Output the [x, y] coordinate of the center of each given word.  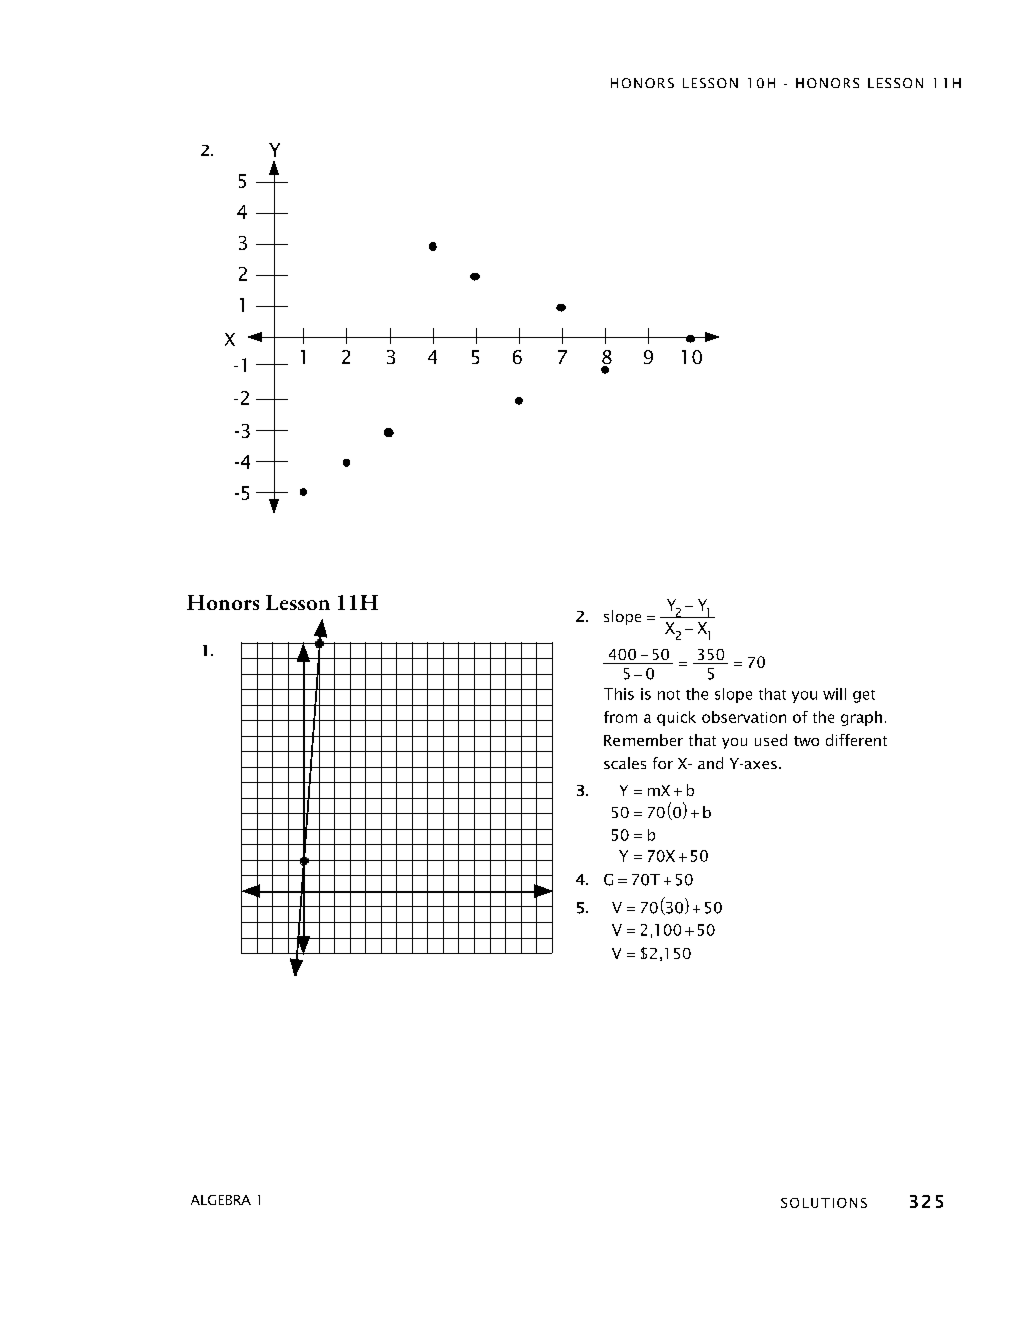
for [663, 763]
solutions [824, 1203]
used [771, 740]
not [669, 695]
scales [625, 763]
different [856, 740]
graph [861, 718]
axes [759, 765]
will [834, 694]
